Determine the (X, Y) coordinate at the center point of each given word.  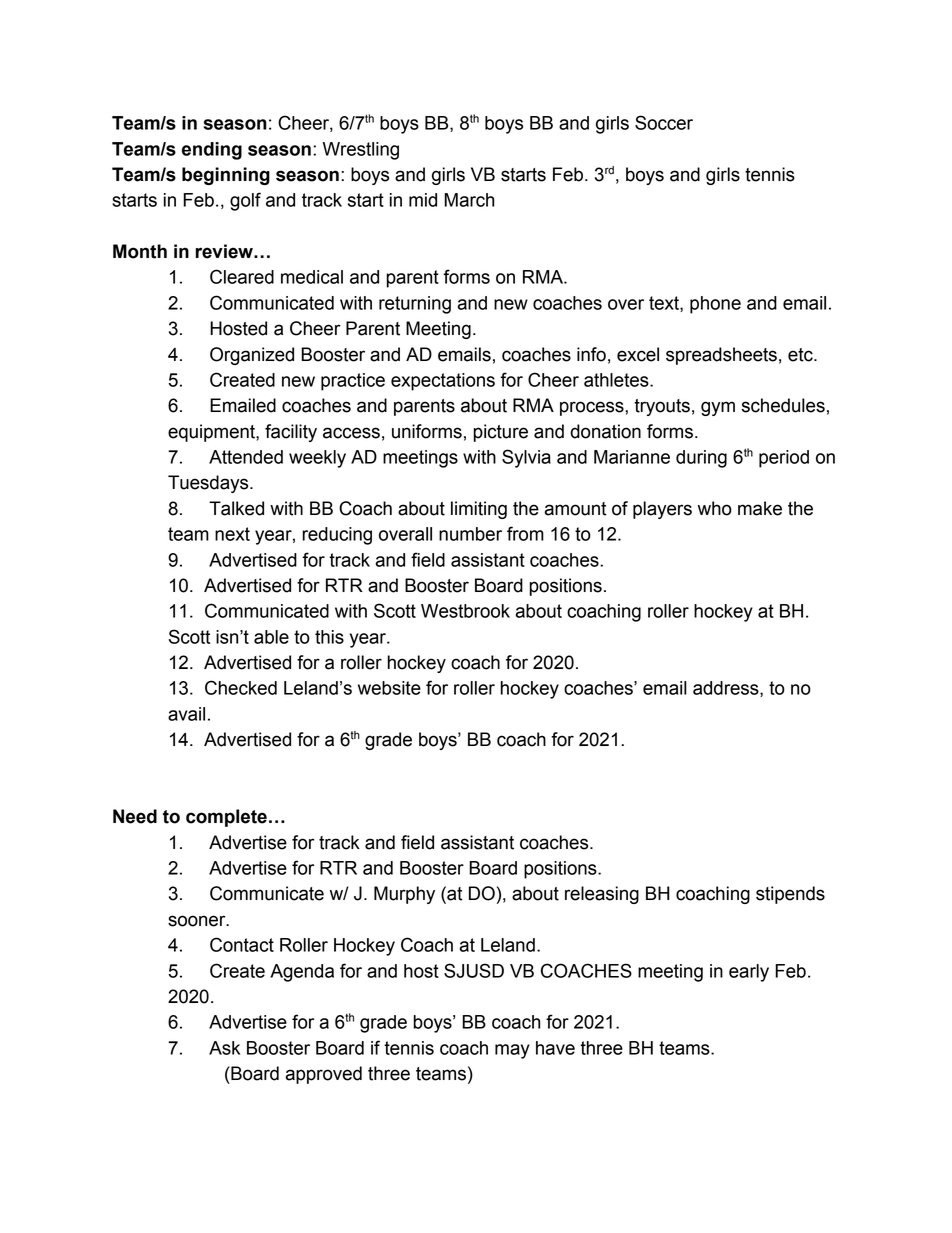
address (727, 689)
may (512, 1051)
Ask (224, 1048)
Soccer (664, 122)
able (271, 637)
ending (212, 151)
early (749, 973)
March (469, 200)
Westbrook (465, 611)
